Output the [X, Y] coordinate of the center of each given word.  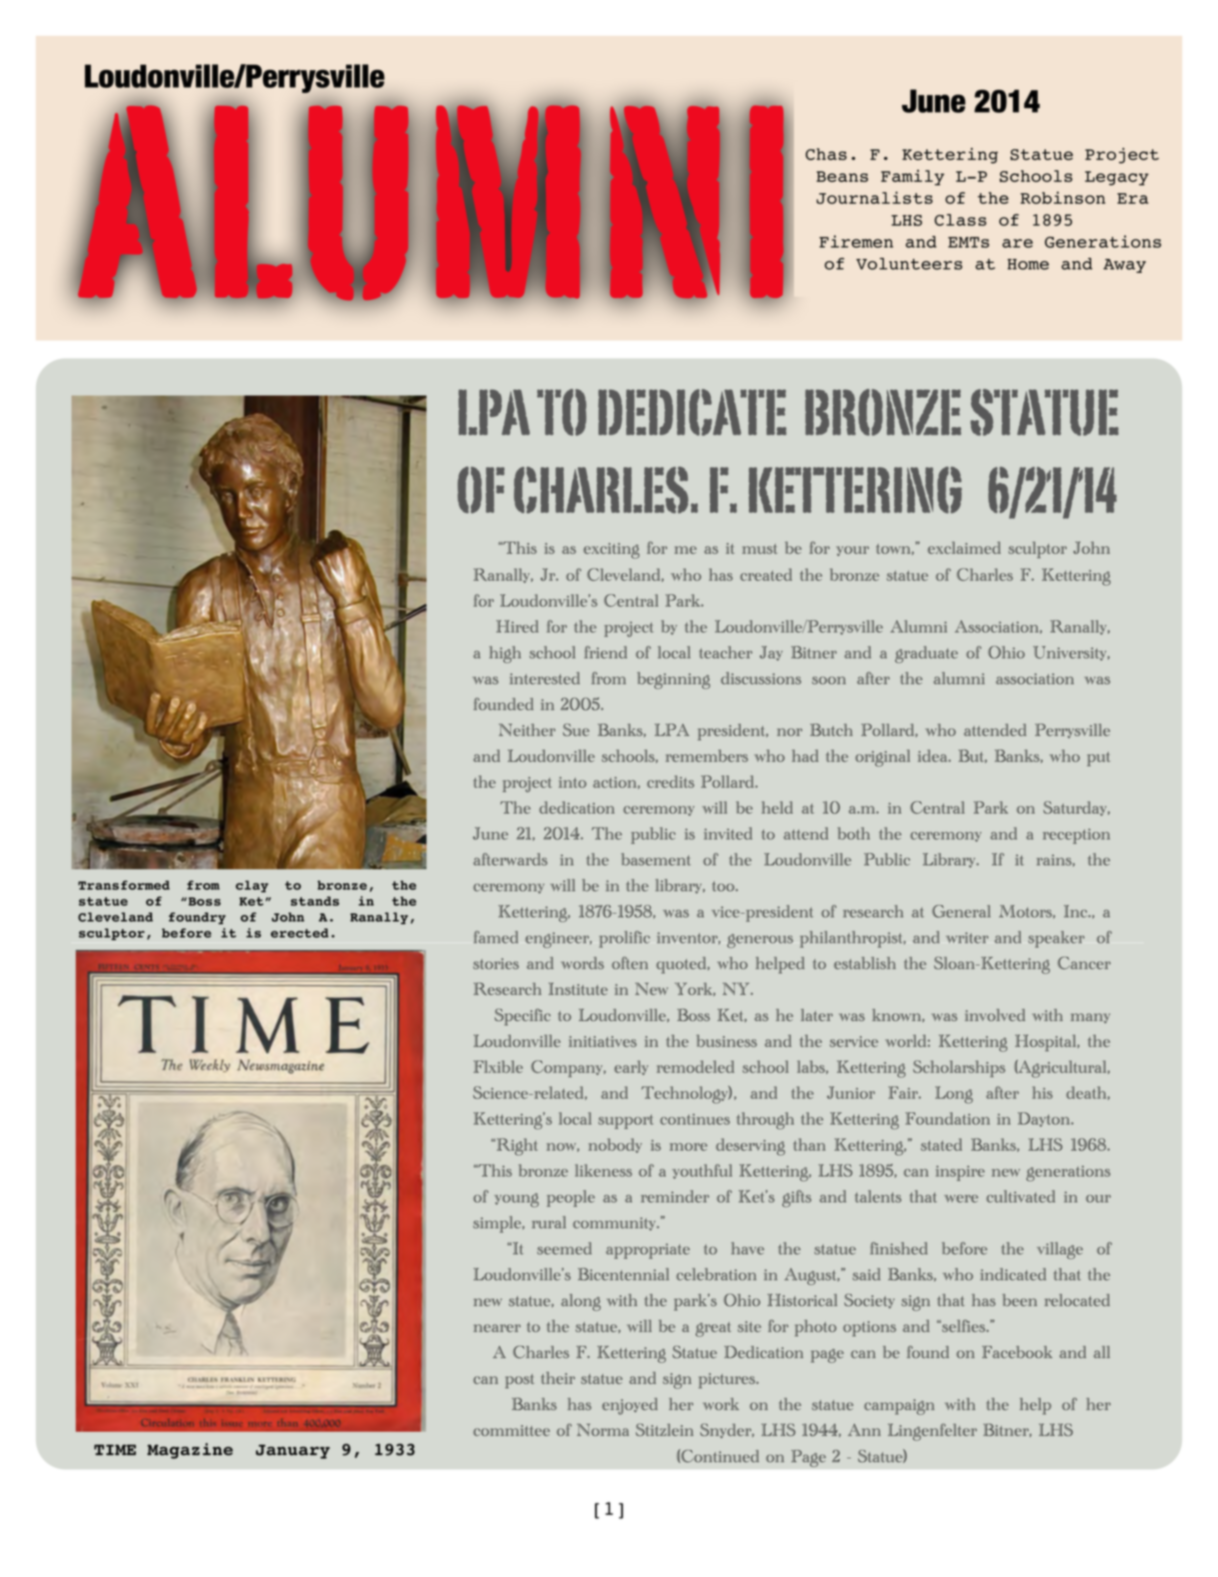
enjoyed [630, 1406]
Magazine [190, 1451]
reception [1076, 836]
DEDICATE [692, 412]
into [573, 782]
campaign [899, 1407]
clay [252, 886]
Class [960, 220]
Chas [826, 154]
